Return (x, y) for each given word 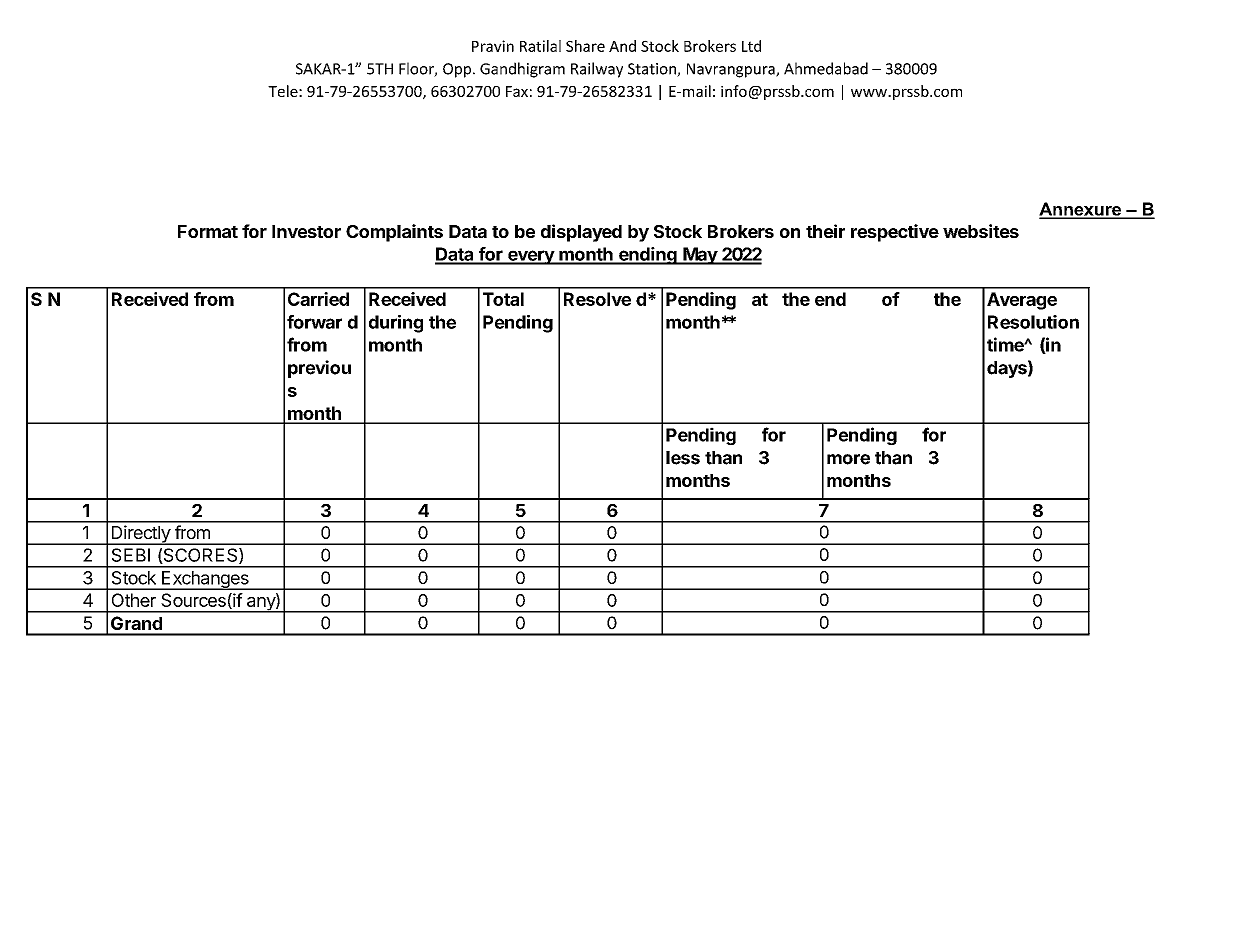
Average (1022, 301)
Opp (457, 70)
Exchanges (205, 580)
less (683, 458)
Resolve (597, 299)
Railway (597, 70)
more (848, 459)
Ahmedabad (826, 68)
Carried (318, 299)
